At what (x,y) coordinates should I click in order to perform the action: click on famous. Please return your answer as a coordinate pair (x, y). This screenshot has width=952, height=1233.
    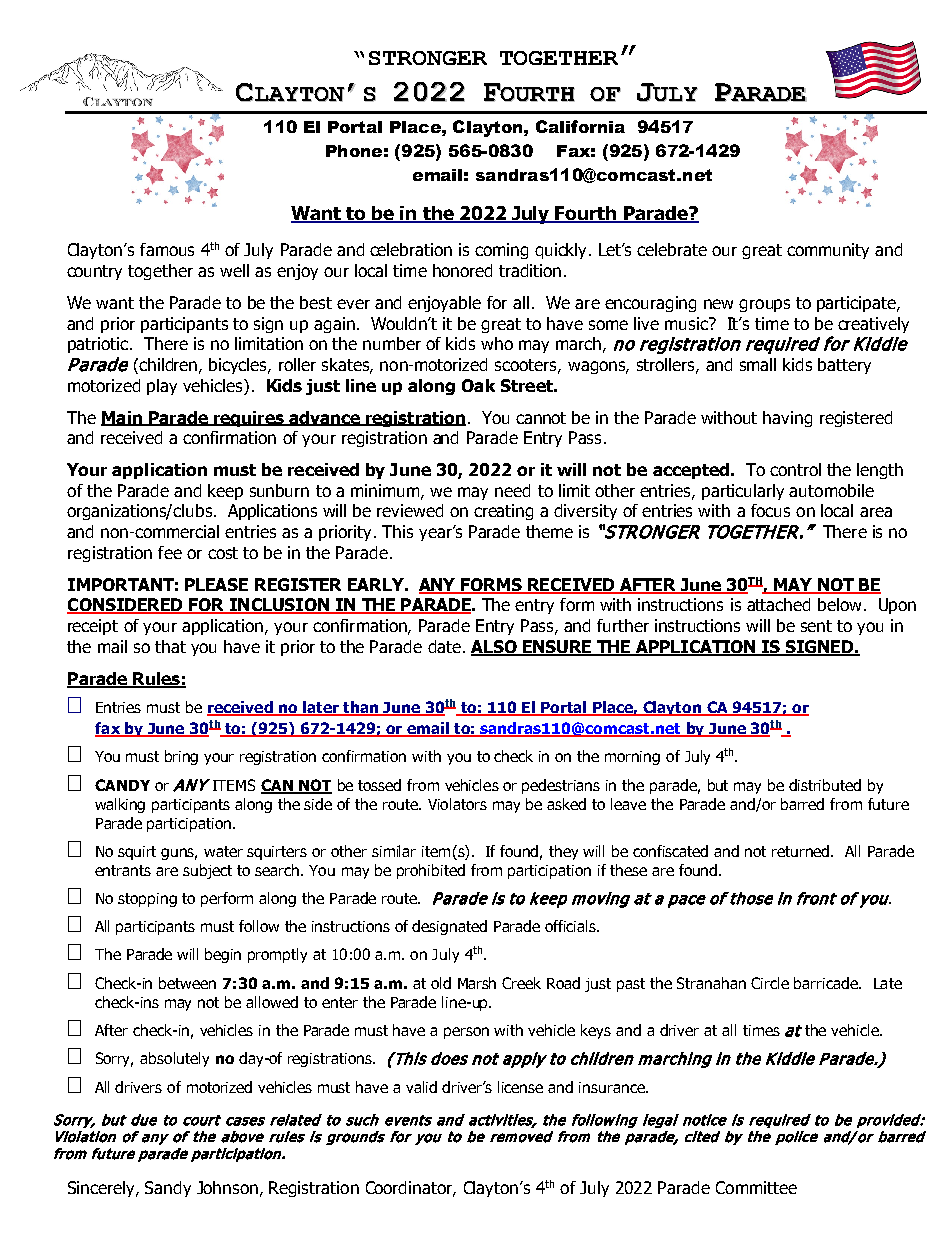
    Looking at the image, I should click on (167, 249).
